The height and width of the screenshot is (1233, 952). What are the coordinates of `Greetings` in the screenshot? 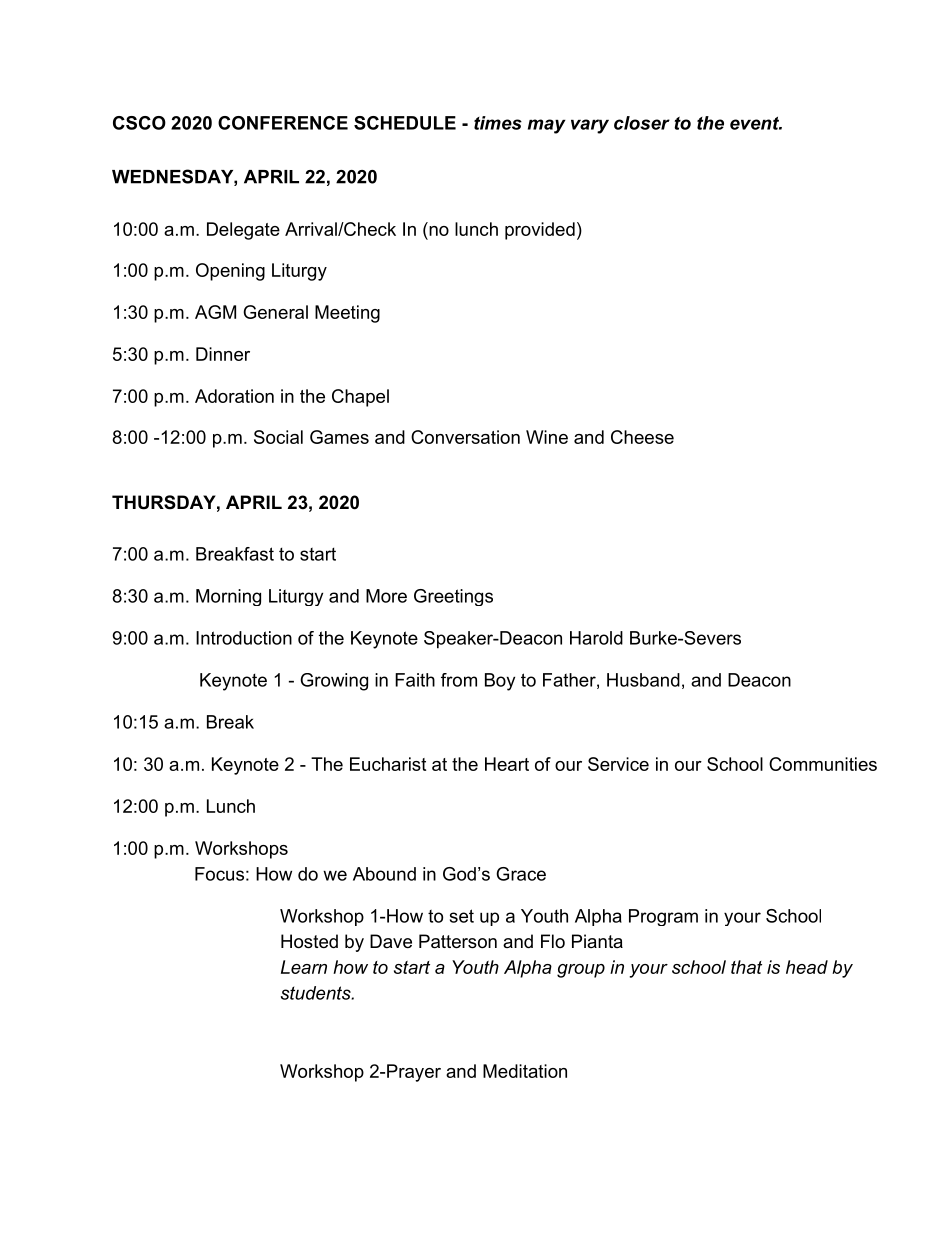 It's located at (453, 597).
